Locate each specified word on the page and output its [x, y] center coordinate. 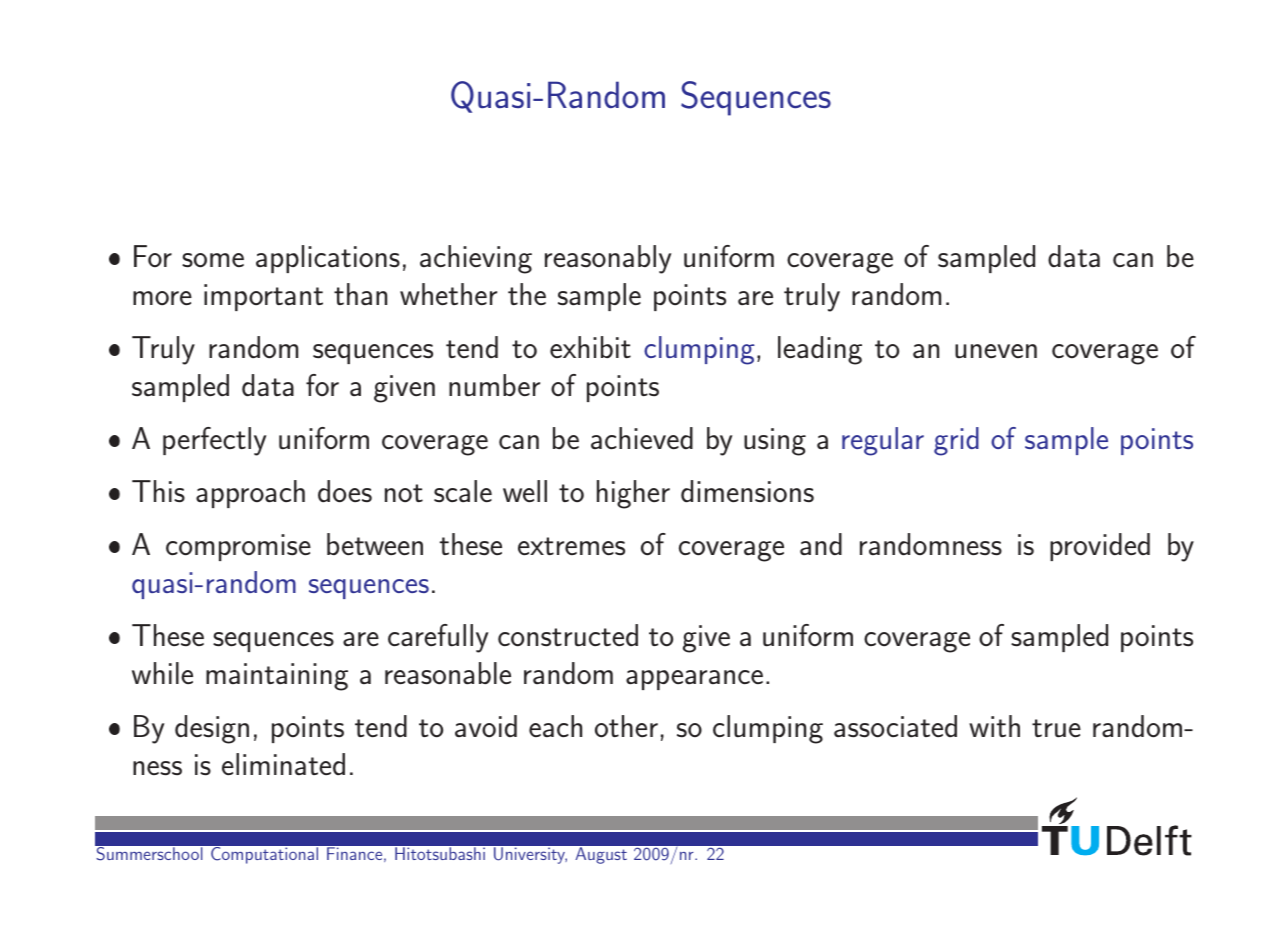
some [213, 260]
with [994, 726]
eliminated [283, 764]
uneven [996, 351]
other [626, 726]
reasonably [608, 259]
